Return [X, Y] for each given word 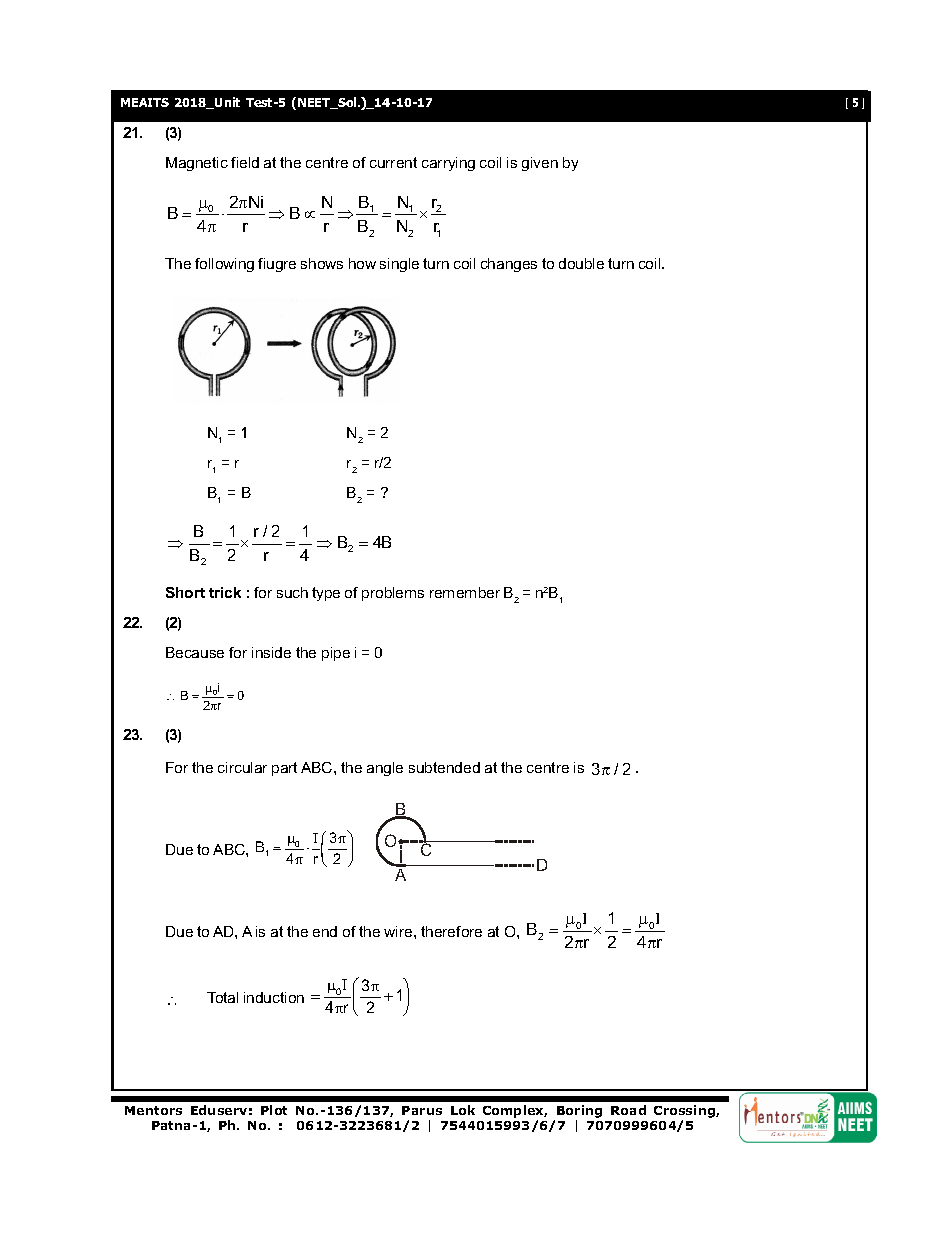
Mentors [153, 1110]
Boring [579, 1113]
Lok [463, 1110]
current [393, 162]
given [540, 164]
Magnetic [197, 164]
